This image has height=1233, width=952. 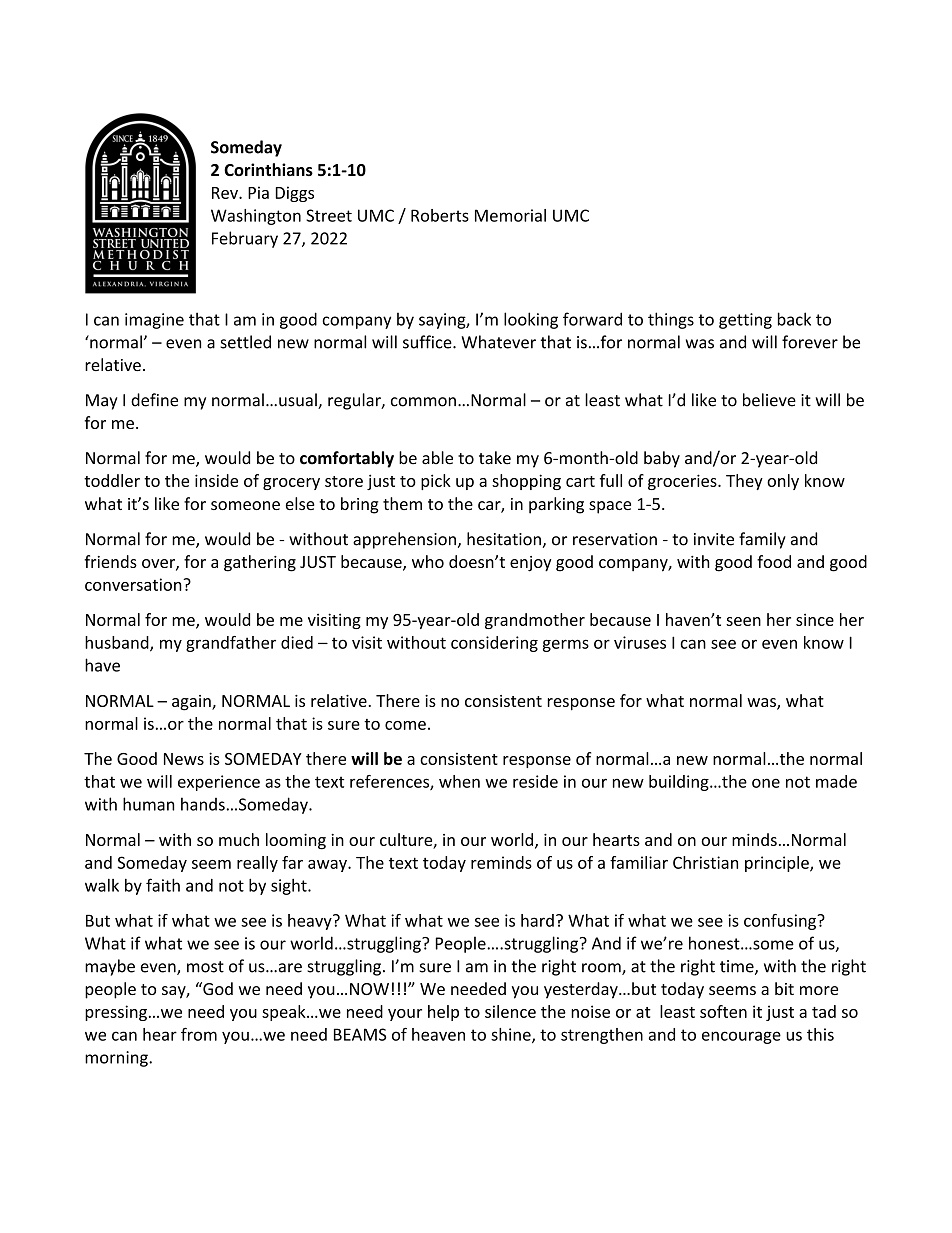 What do you see at coordinates (438, 1034) in the image?
I see `heaven` at bounding box center [438, 1034].
